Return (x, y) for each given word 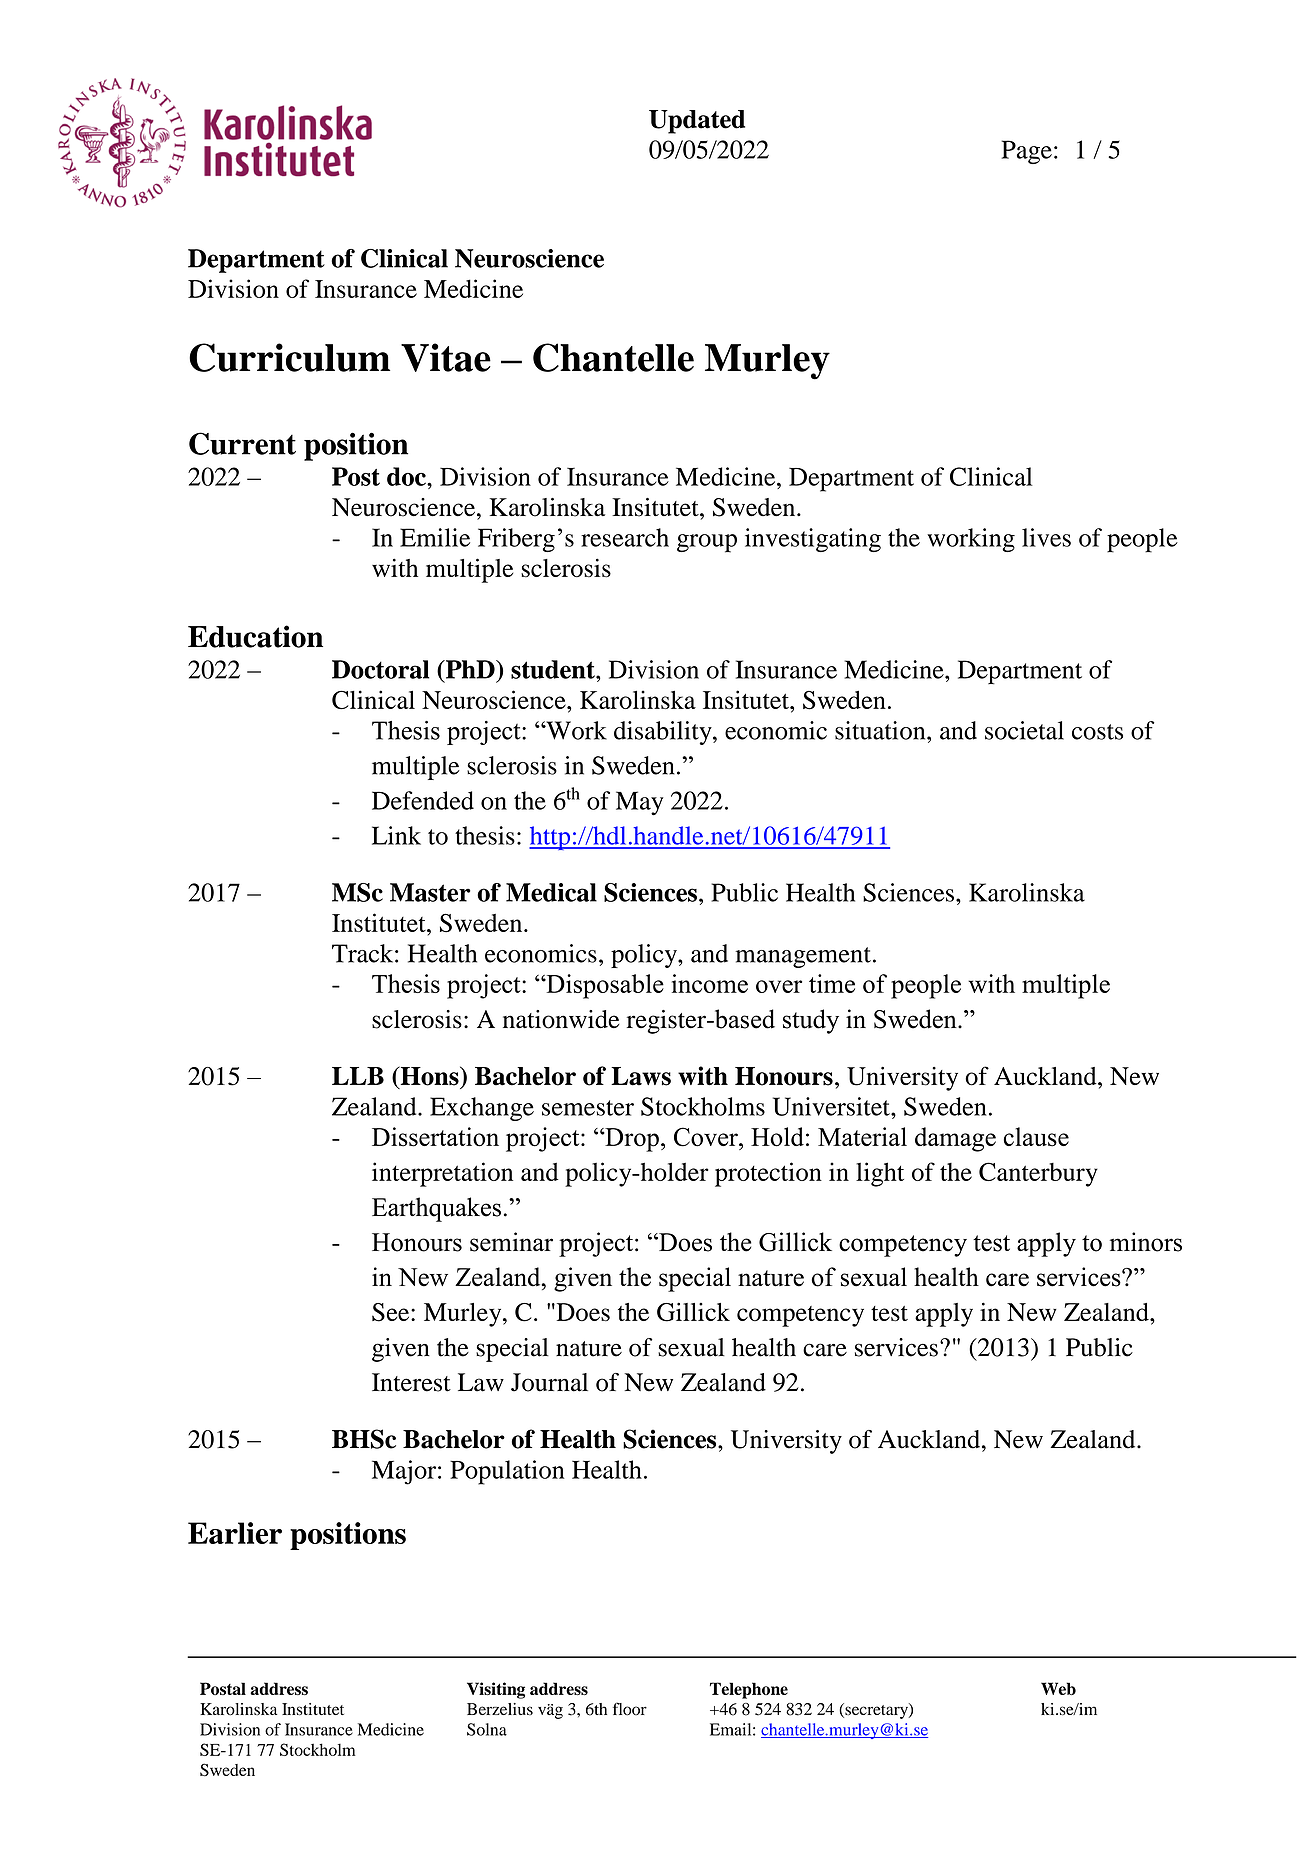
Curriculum (289, 357)
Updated (697, 122)
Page (1027, 152)
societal (1024, 730)
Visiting (496, 1690)
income (710, 983)
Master (430, 892)
